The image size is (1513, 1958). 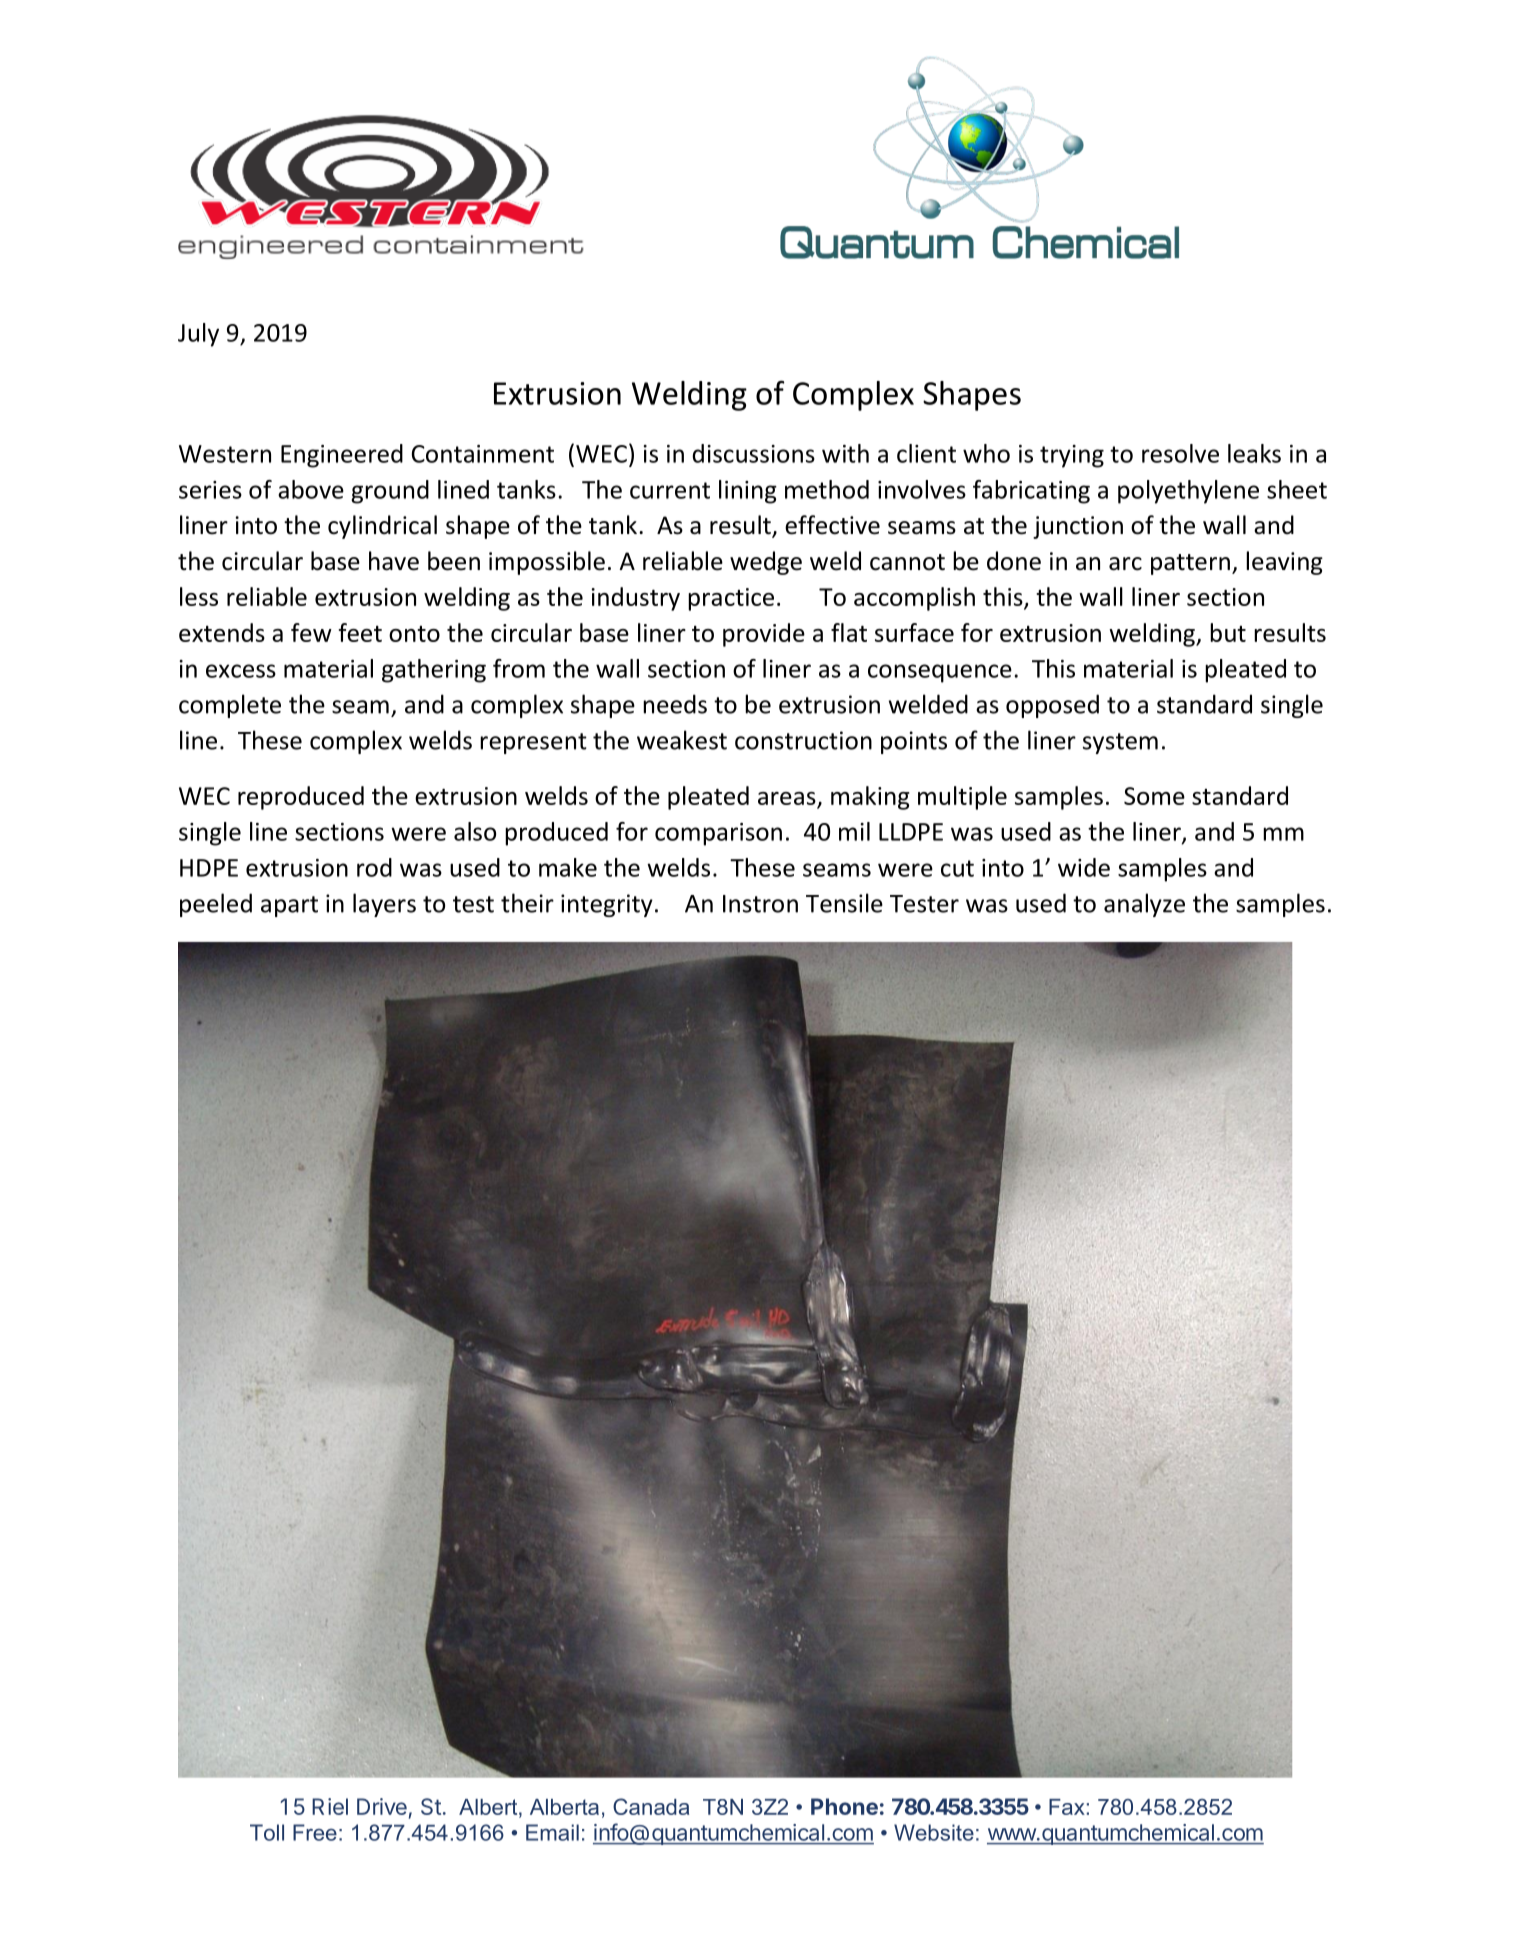 What do you see at coordinates (844, 1806) in the screenshot?
I see `Phone` at bounding box center [844, 1806].
